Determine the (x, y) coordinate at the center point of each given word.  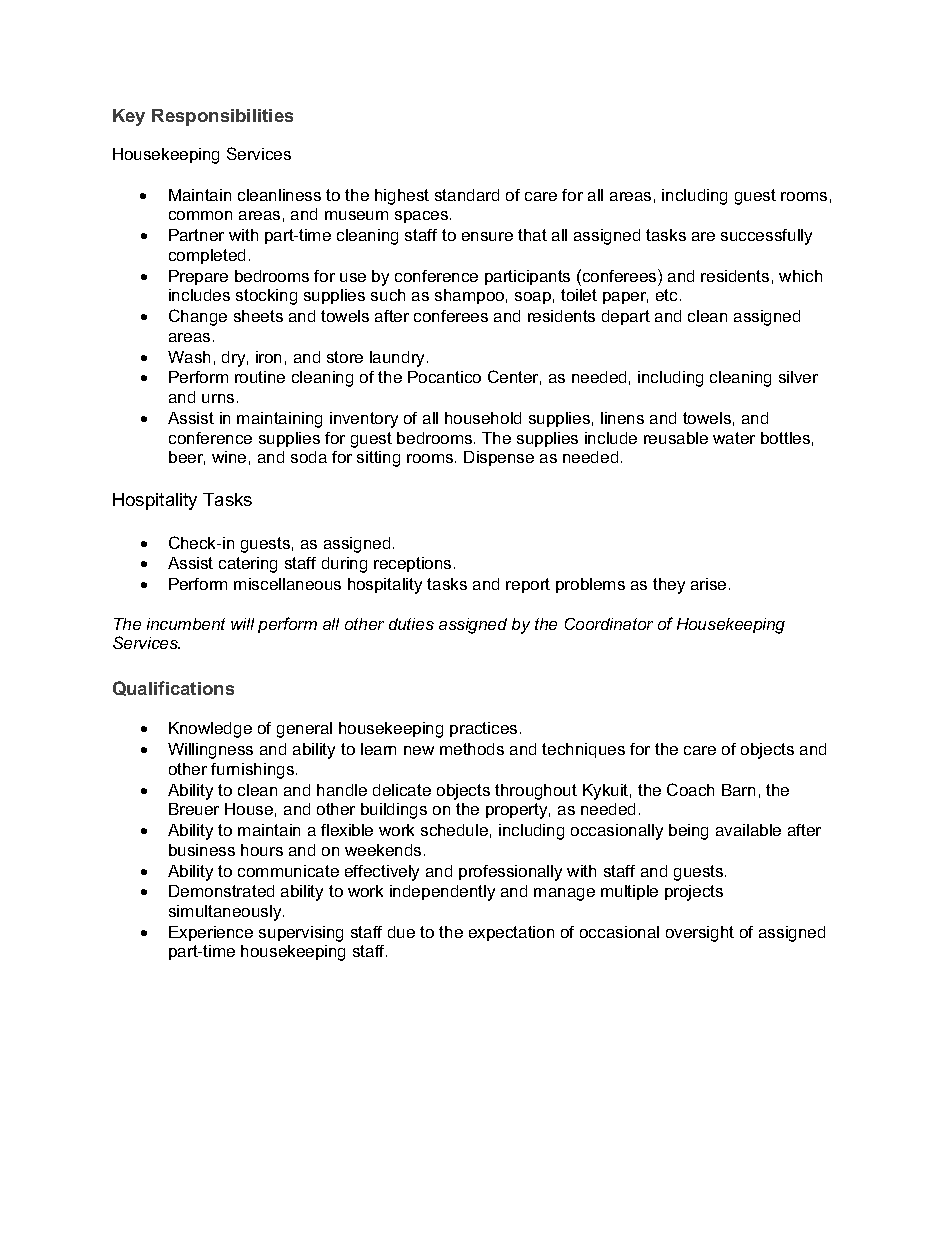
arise (708, 584)
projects (694, 893)
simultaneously (226, 913)
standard (467, 195)
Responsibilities (222, 117)
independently (442, 893)
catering (248, 565)
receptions (412, 564)
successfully (766, 237)
